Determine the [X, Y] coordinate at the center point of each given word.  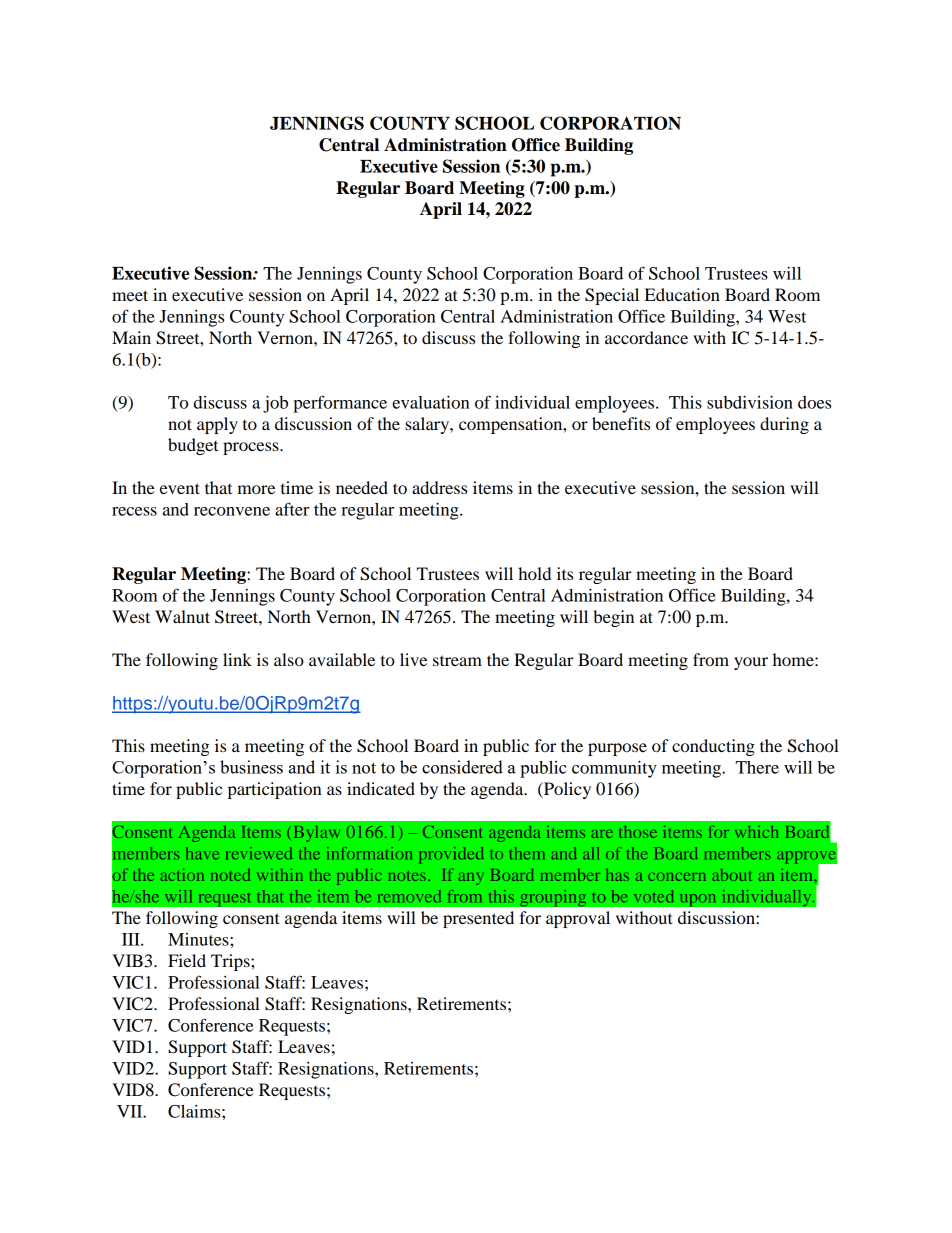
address [439, 487]
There [757, 767]
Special [612, 296]
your [751, 663]
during [784, 425]
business [251, 767]
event [180, 488]
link [237, 659]
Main [131, 337]
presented [478, 919]
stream [457, 660]
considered [462, 767]
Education [682, 294]
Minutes [199, 939]
